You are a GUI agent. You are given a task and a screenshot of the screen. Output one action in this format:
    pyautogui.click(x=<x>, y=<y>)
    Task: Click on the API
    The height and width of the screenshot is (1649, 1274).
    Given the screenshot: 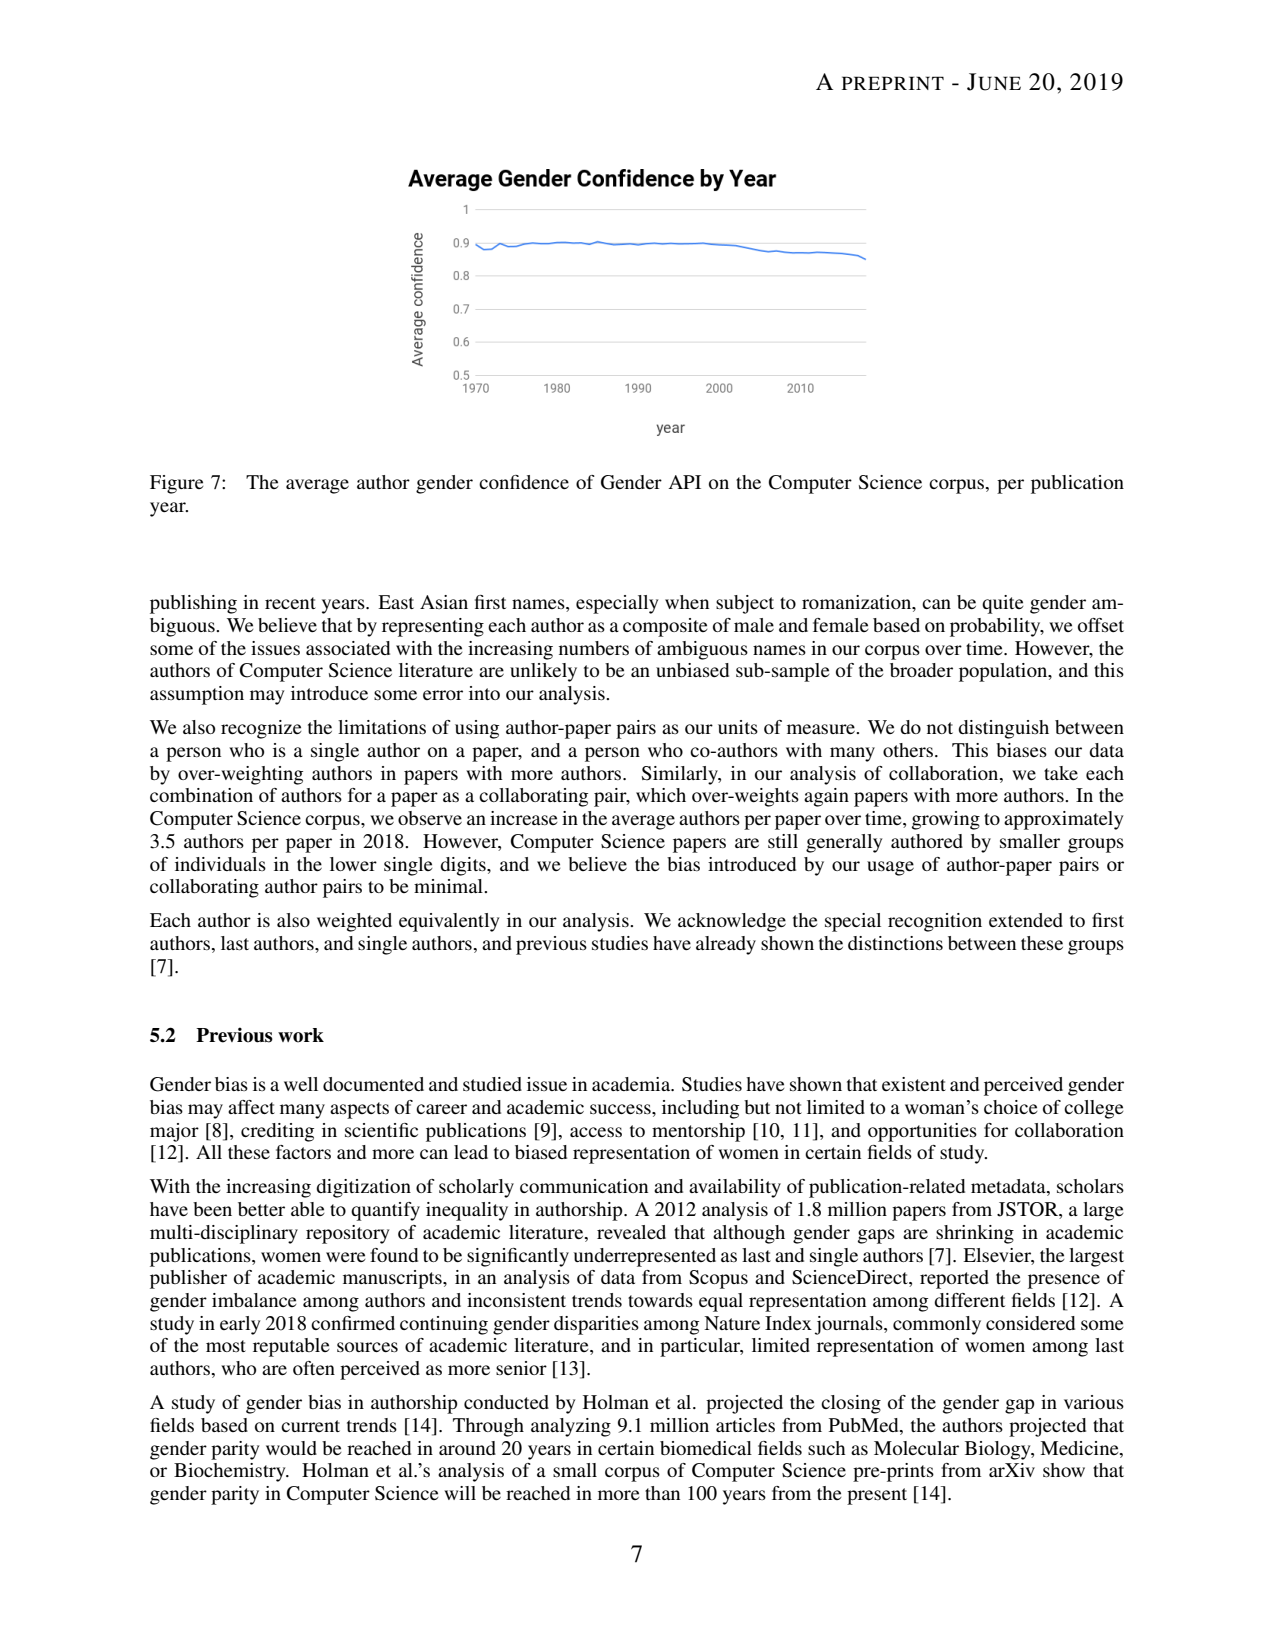 What is the action you would take?
    pyautogui.click(x=685, y=482)
